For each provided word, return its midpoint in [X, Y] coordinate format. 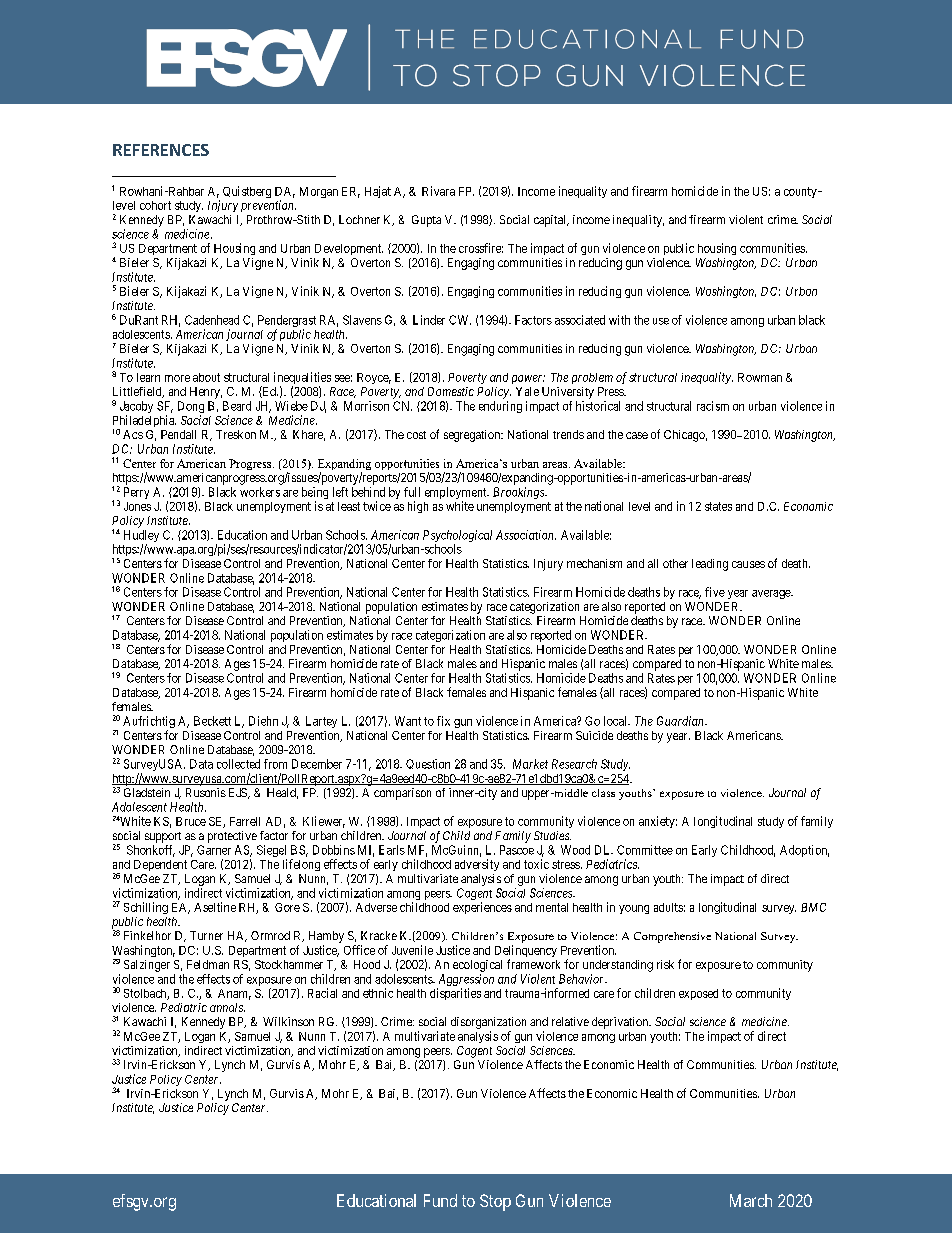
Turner [206, 935]
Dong [191, 408]
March [751, 1200]
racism [713, 406]
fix [443, 721]
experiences [482, 908]
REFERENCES [161, 150]
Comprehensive [672, 937]
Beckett [212, 721]
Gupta [426, 221]
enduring [500, 407]
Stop [495, 1202]
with [619, 320]
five [715, 592]
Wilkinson [288, 1021]
